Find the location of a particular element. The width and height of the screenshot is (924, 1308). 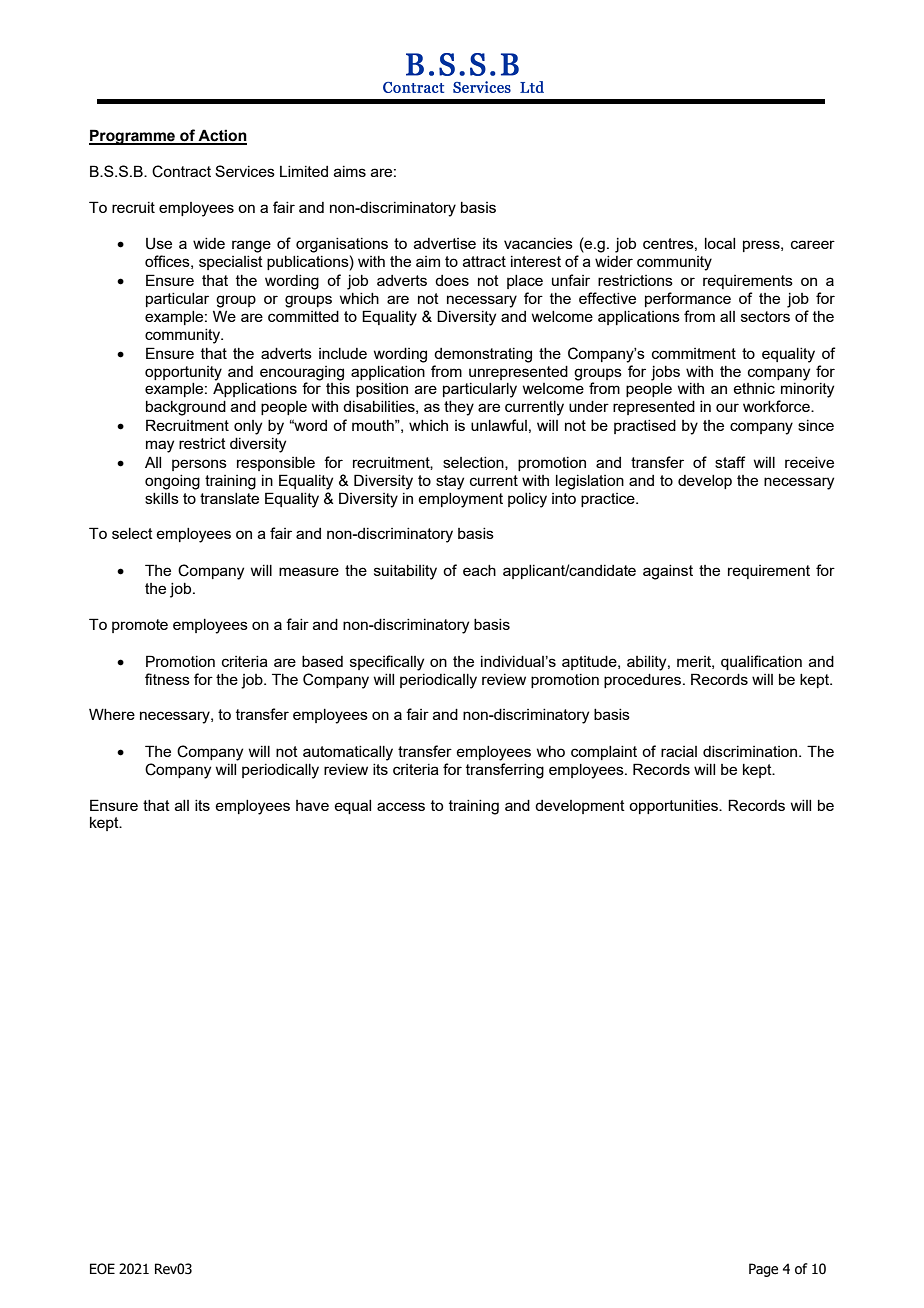

local is located at coordinates (720, 243).
